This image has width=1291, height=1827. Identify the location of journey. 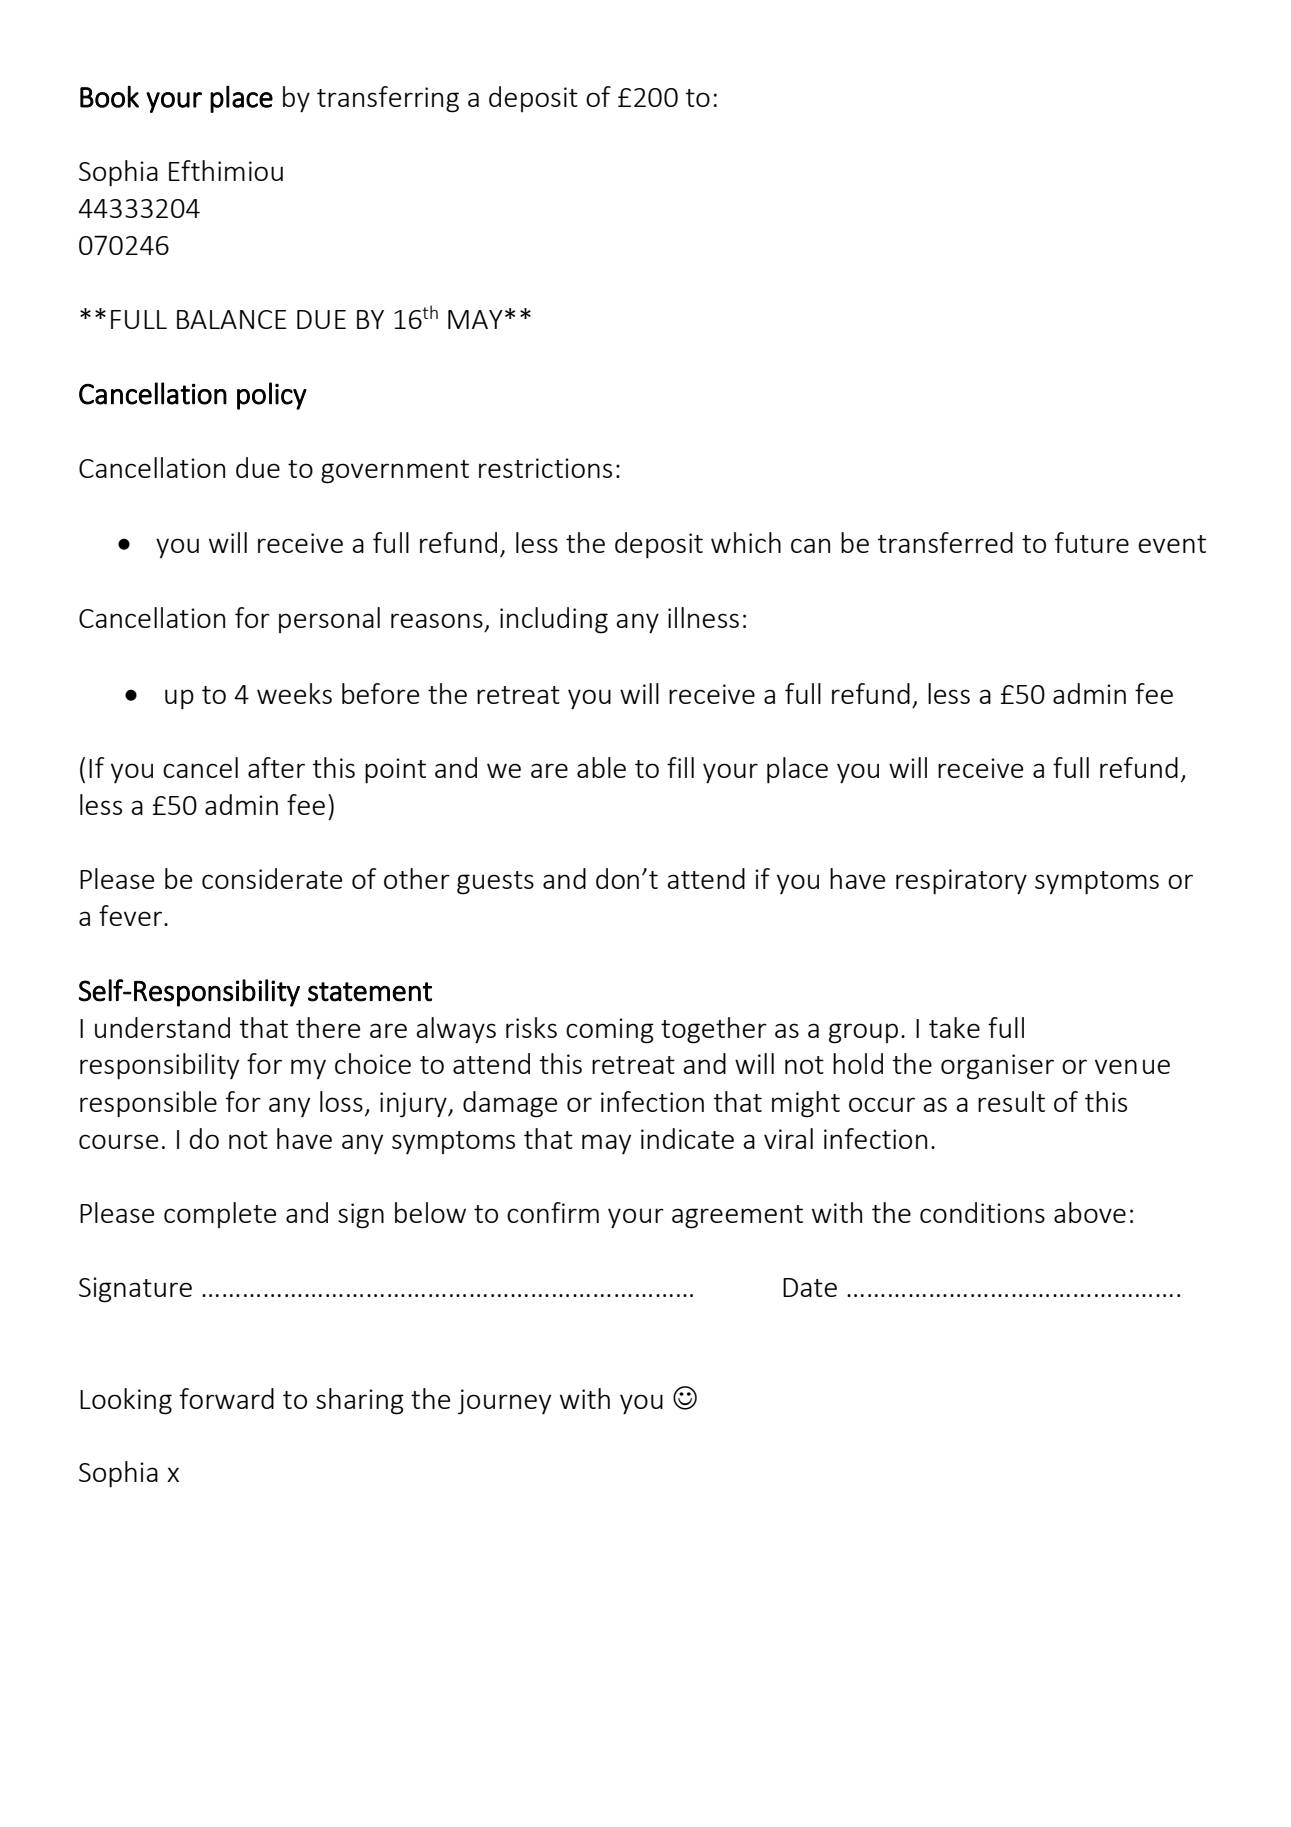
(504, 1402).
